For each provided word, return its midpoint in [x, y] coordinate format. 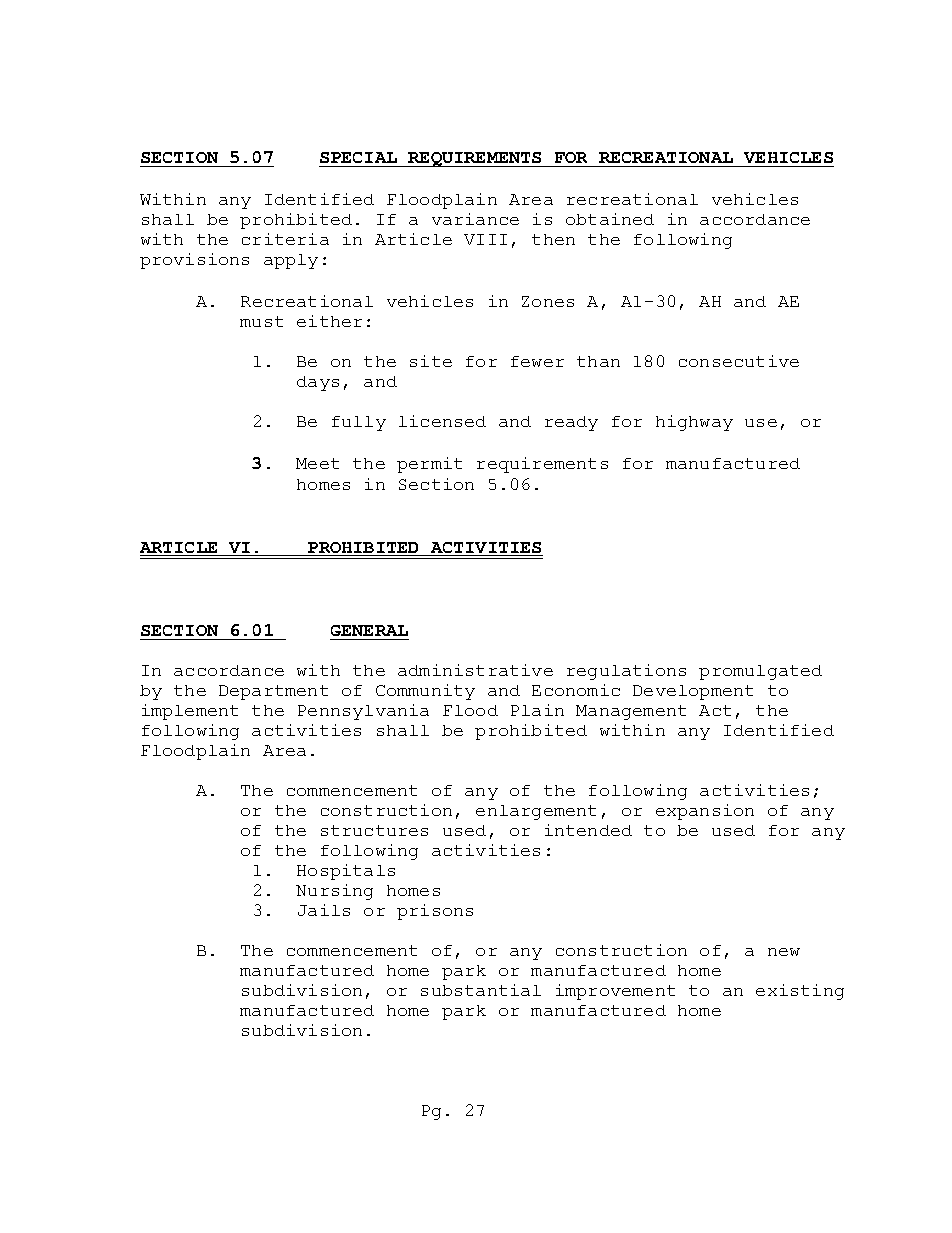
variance [475, 219]
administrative [475, 670]
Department [273, 692]
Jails [324, 910]
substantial [481, 990]
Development [693, 692]
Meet [317, 463]
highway [694, 423]
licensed [442, 421]
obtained [610, 219]
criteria [285, 239]
